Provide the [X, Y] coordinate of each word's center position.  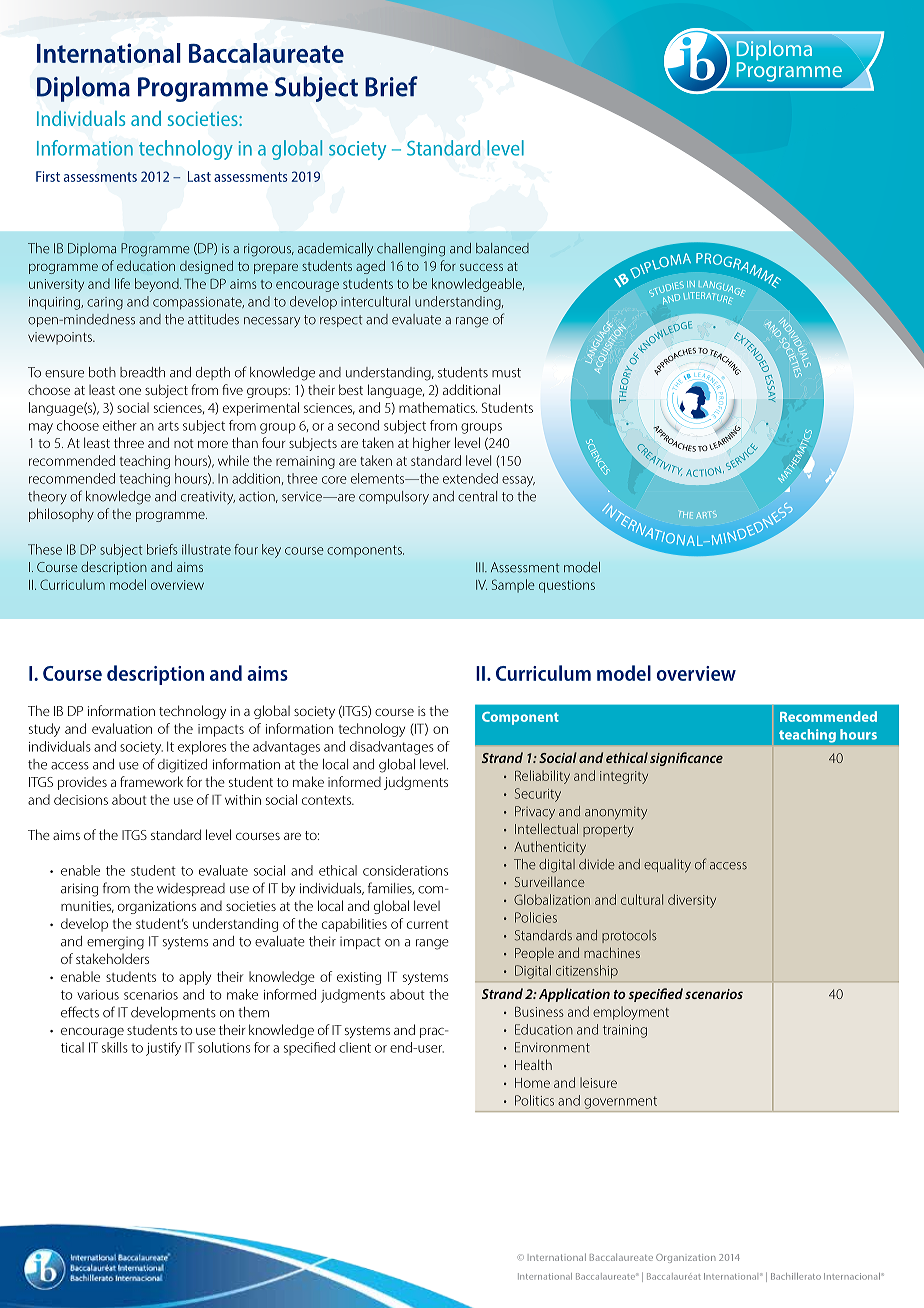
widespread [191, 889]
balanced [502, 248]
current [427, 924]
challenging [411, 250]
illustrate [206, 549]
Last [199, 176]
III [481, 567]
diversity [692, 901]
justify [163, 1049]
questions [567, 586]
